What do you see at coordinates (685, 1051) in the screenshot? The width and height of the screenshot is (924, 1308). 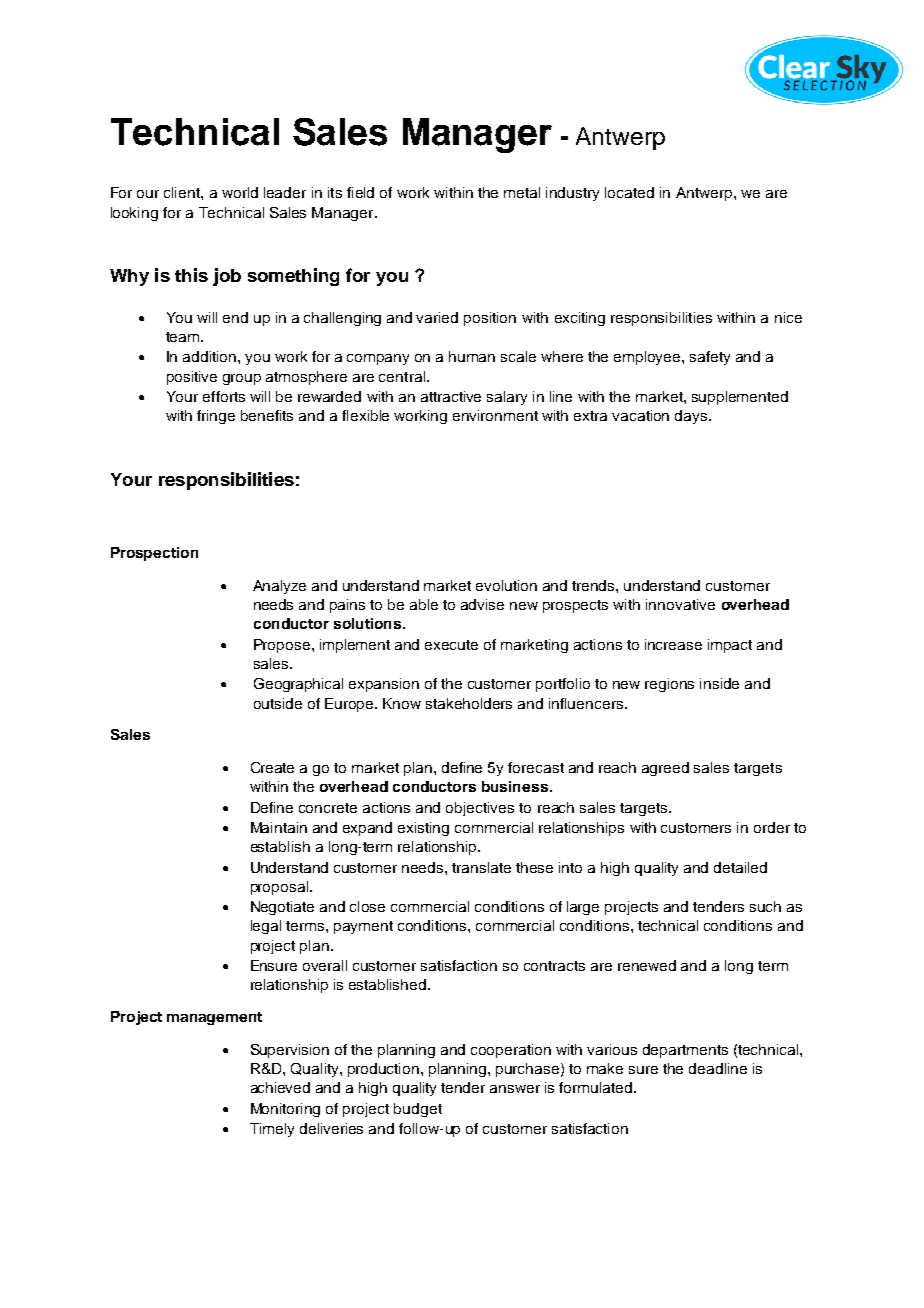 I see `departments` at bounding box center [685, 1051].
